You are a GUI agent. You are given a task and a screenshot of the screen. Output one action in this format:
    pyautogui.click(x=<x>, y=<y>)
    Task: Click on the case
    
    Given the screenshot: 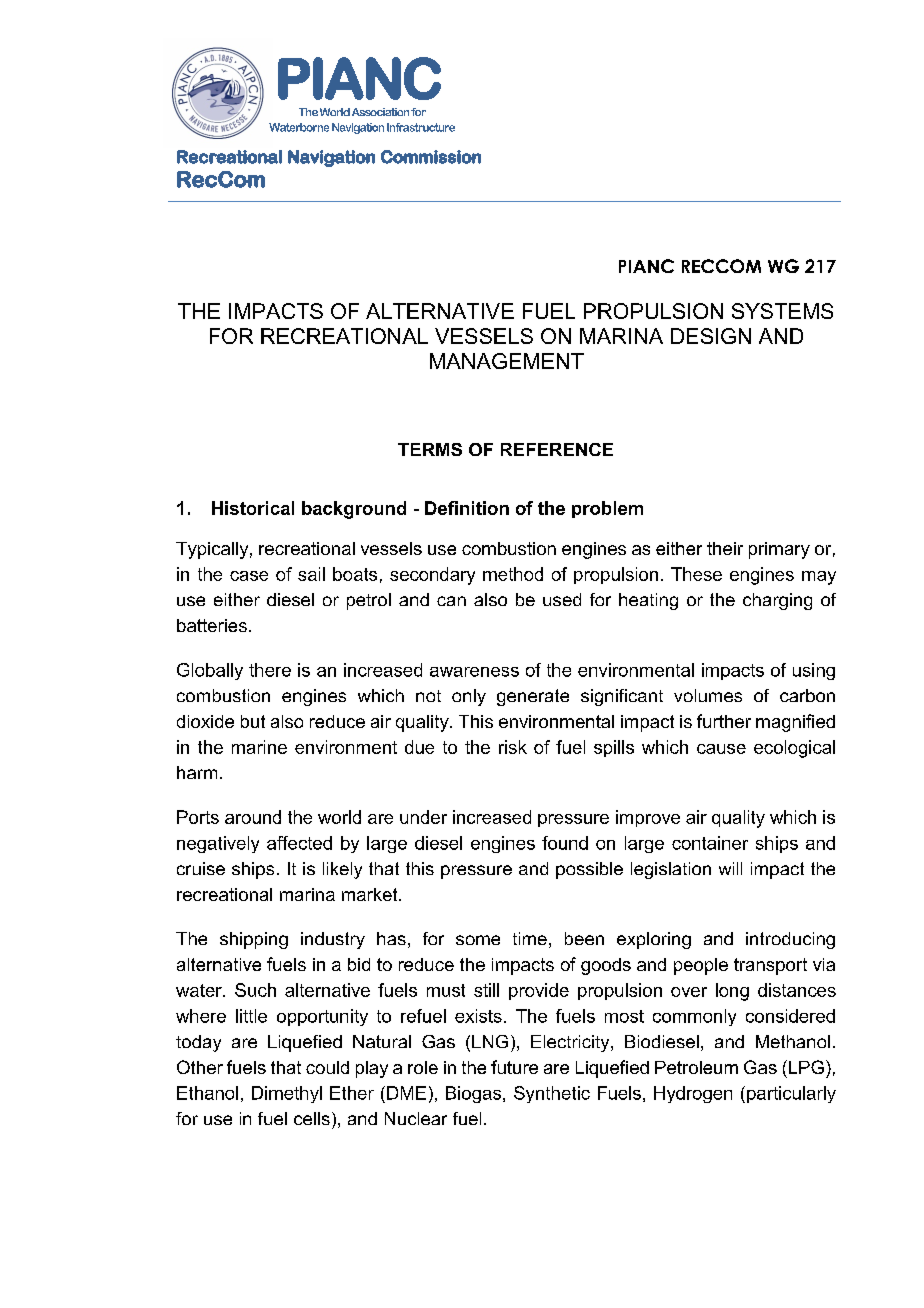 What is the action you would take?
    pyautogui.click(x=249, y=576)
